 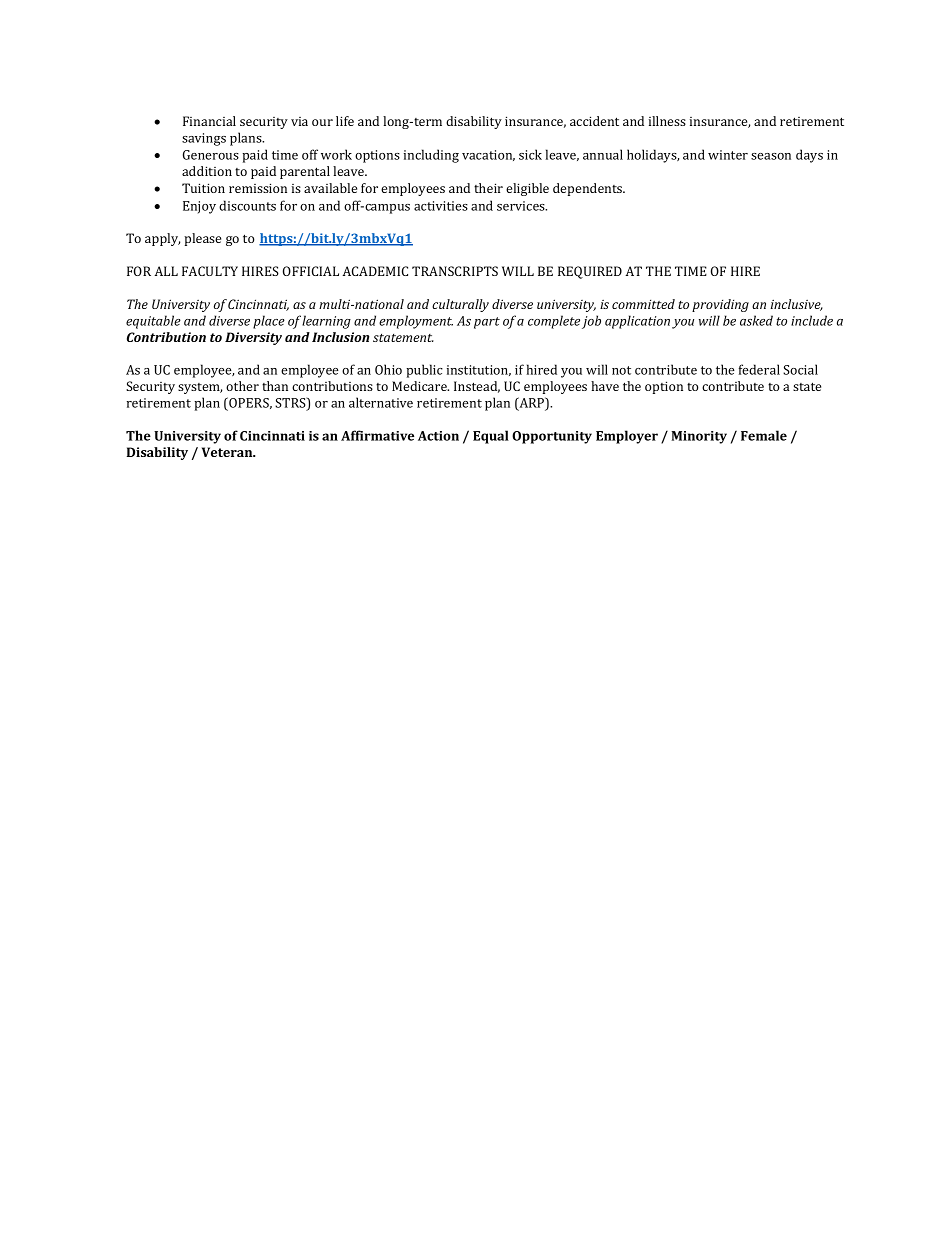 I want to click on vacation, so click(x=488, y=155).
